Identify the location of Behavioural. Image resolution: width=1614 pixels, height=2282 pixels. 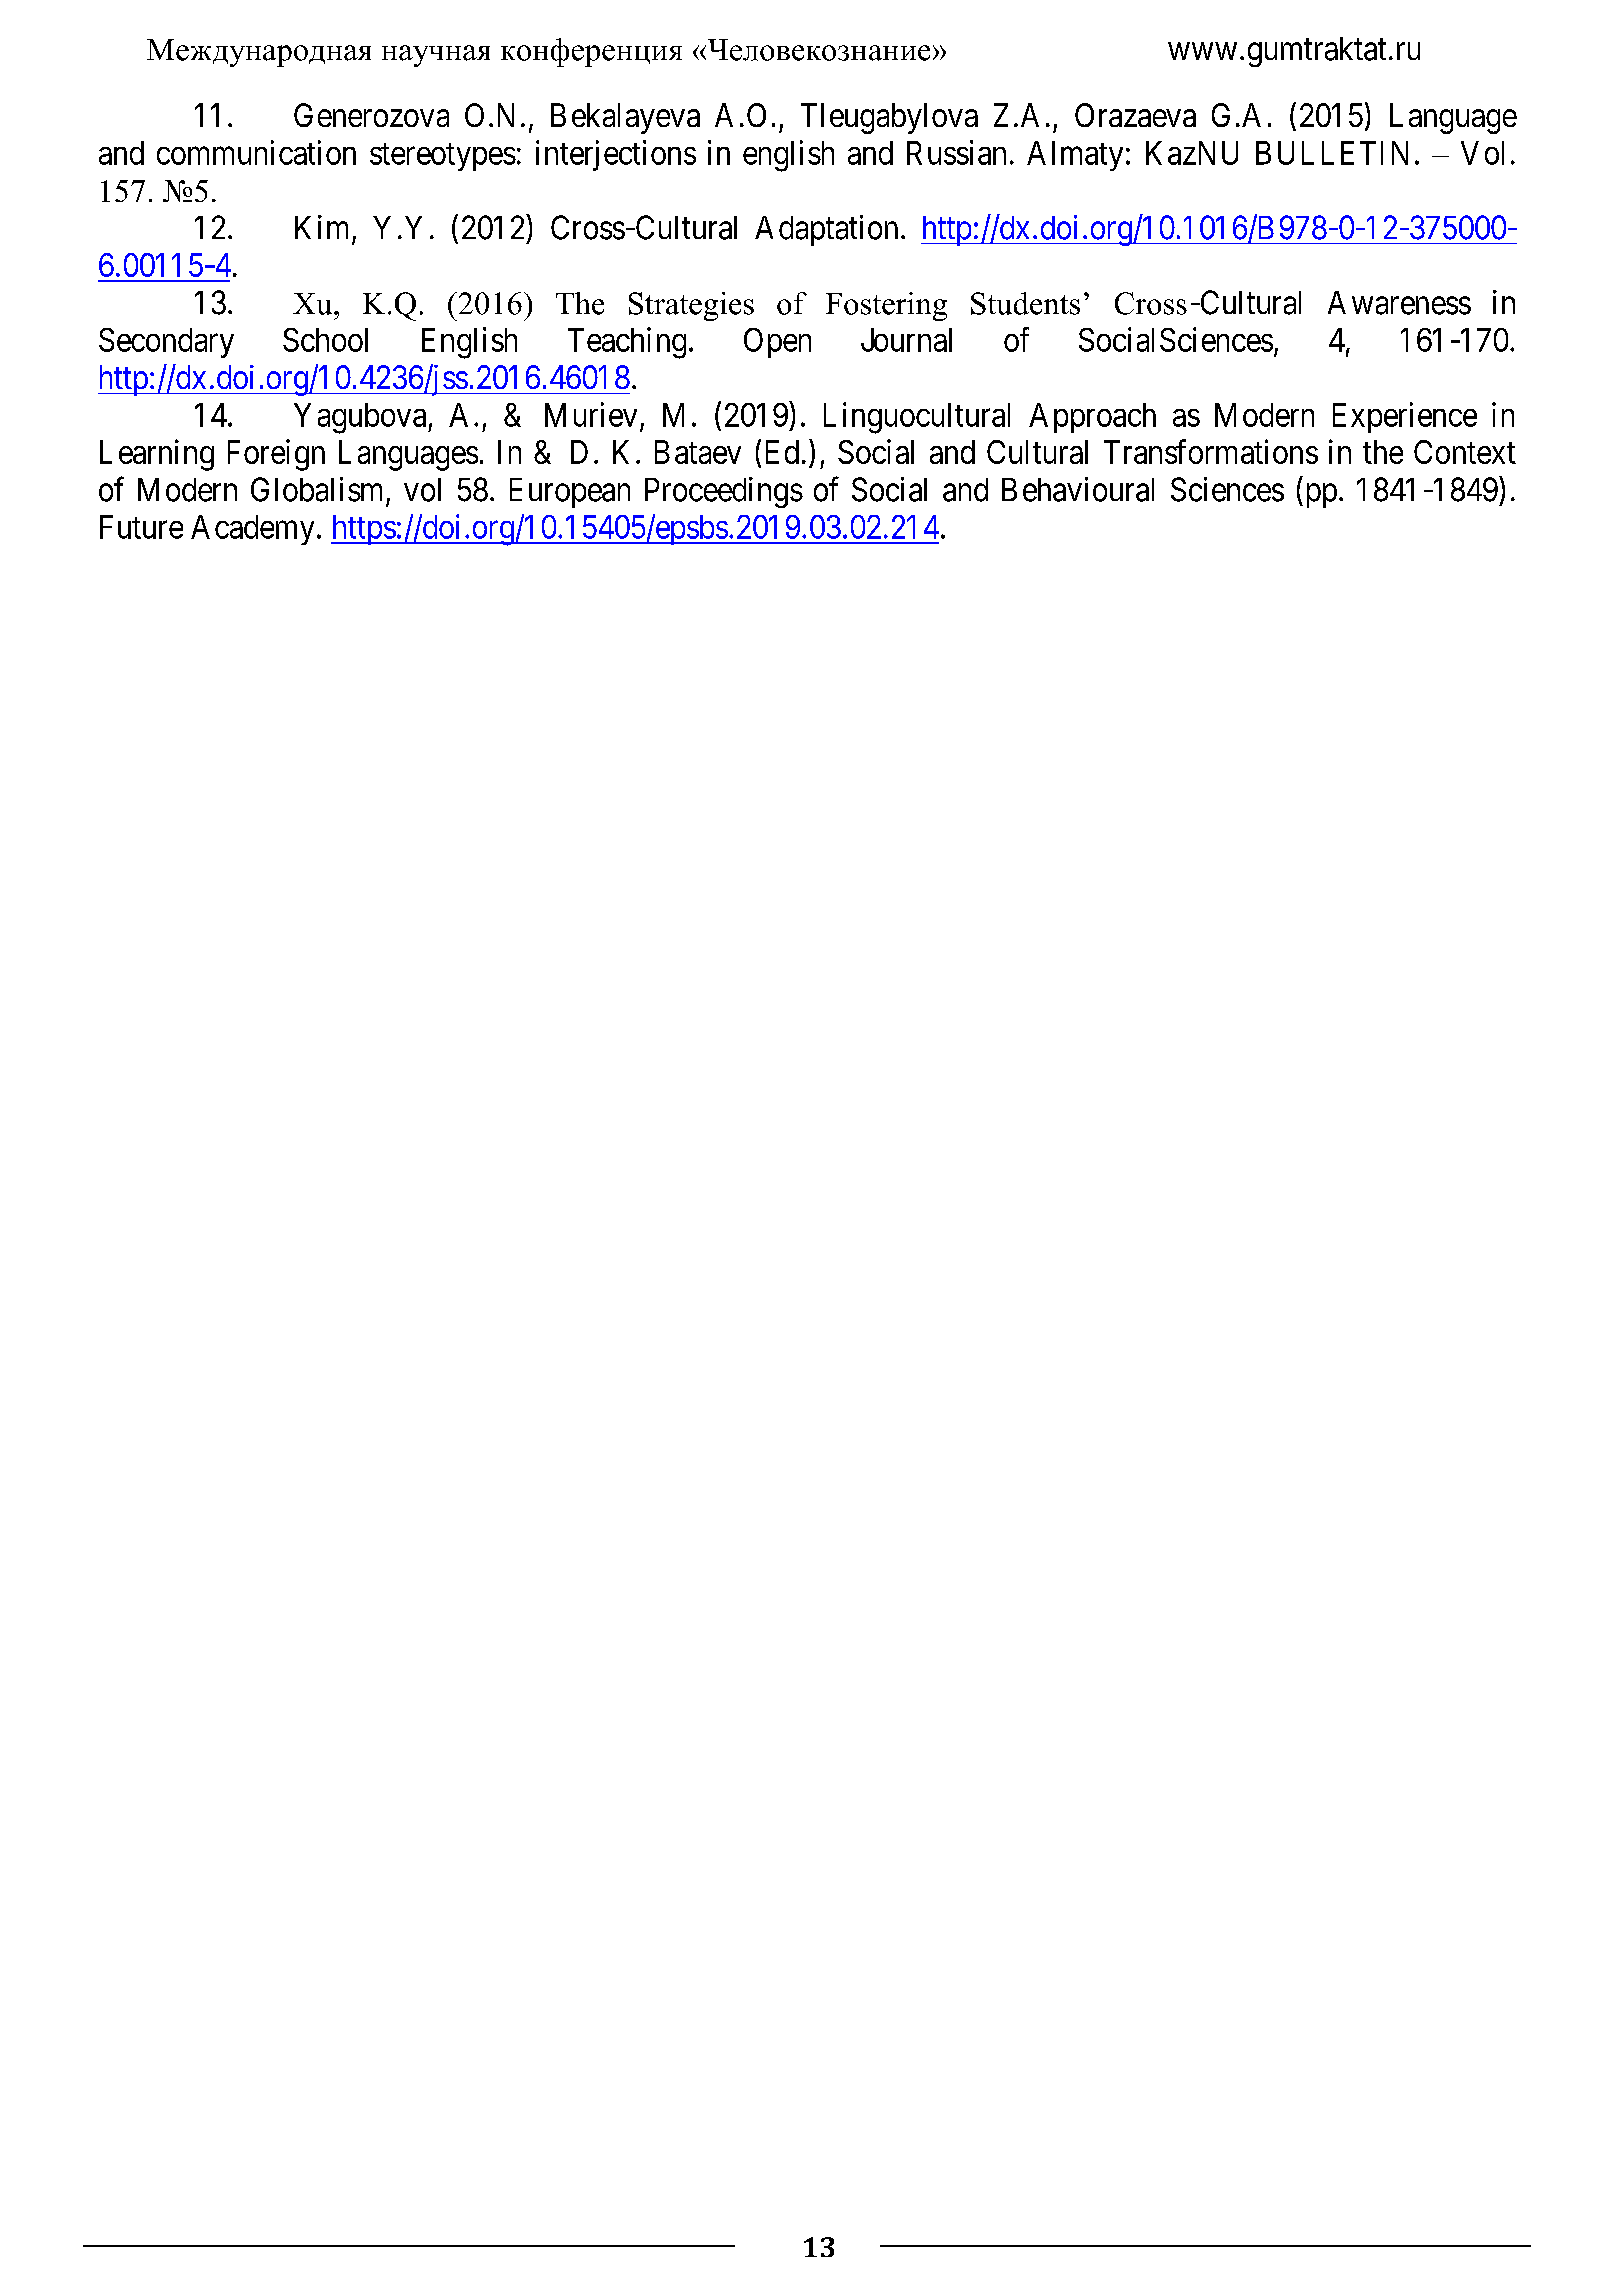
(1078, 489).
